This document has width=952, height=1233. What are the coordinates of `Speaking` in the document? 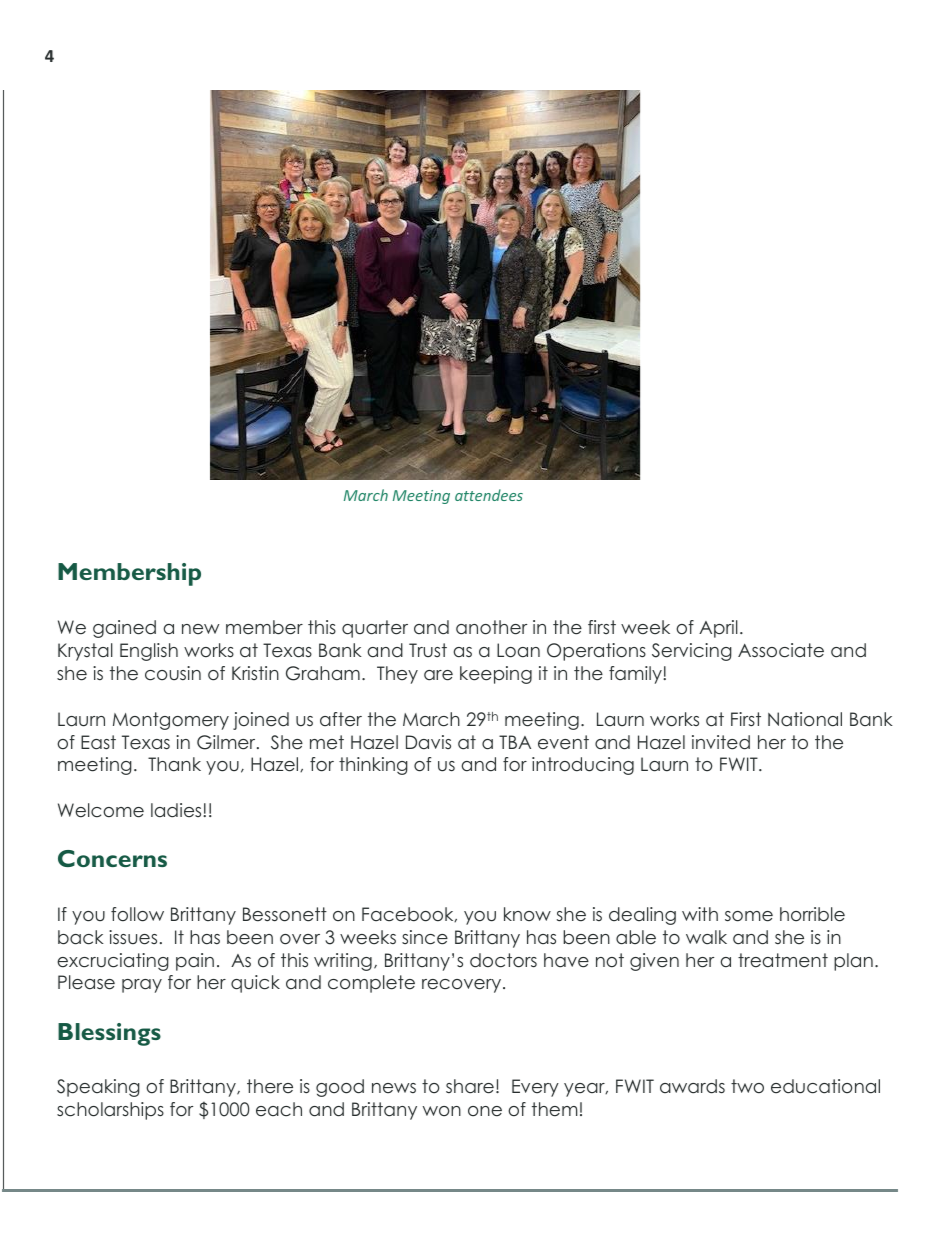 It's located at (98, 1088).
